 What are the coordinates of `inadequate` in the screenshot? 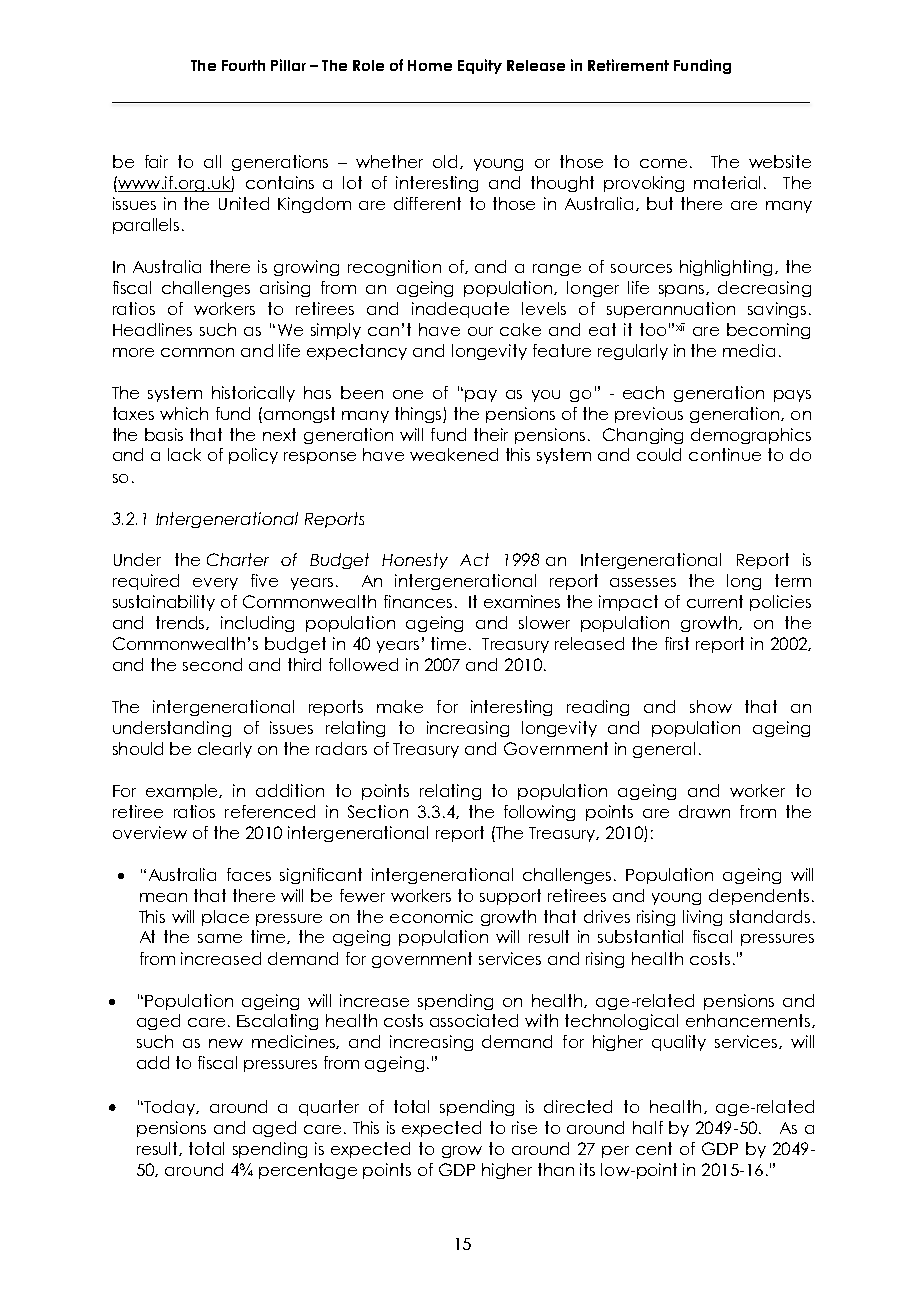 It's located at (460, 310).
